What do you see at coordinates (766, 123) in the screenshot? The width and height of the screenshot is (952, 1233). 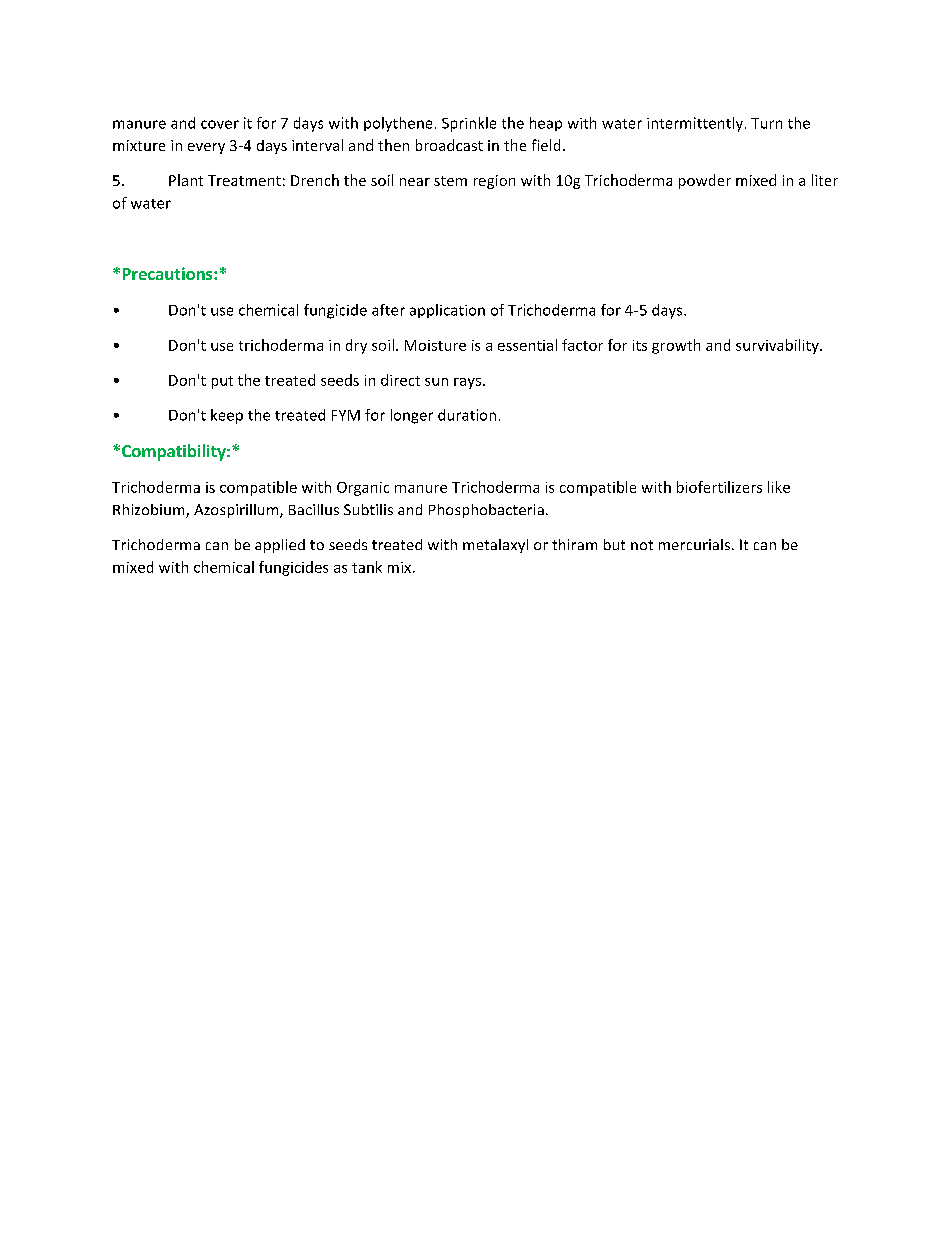 I see `Turn` at bounding box center [766, 123].
